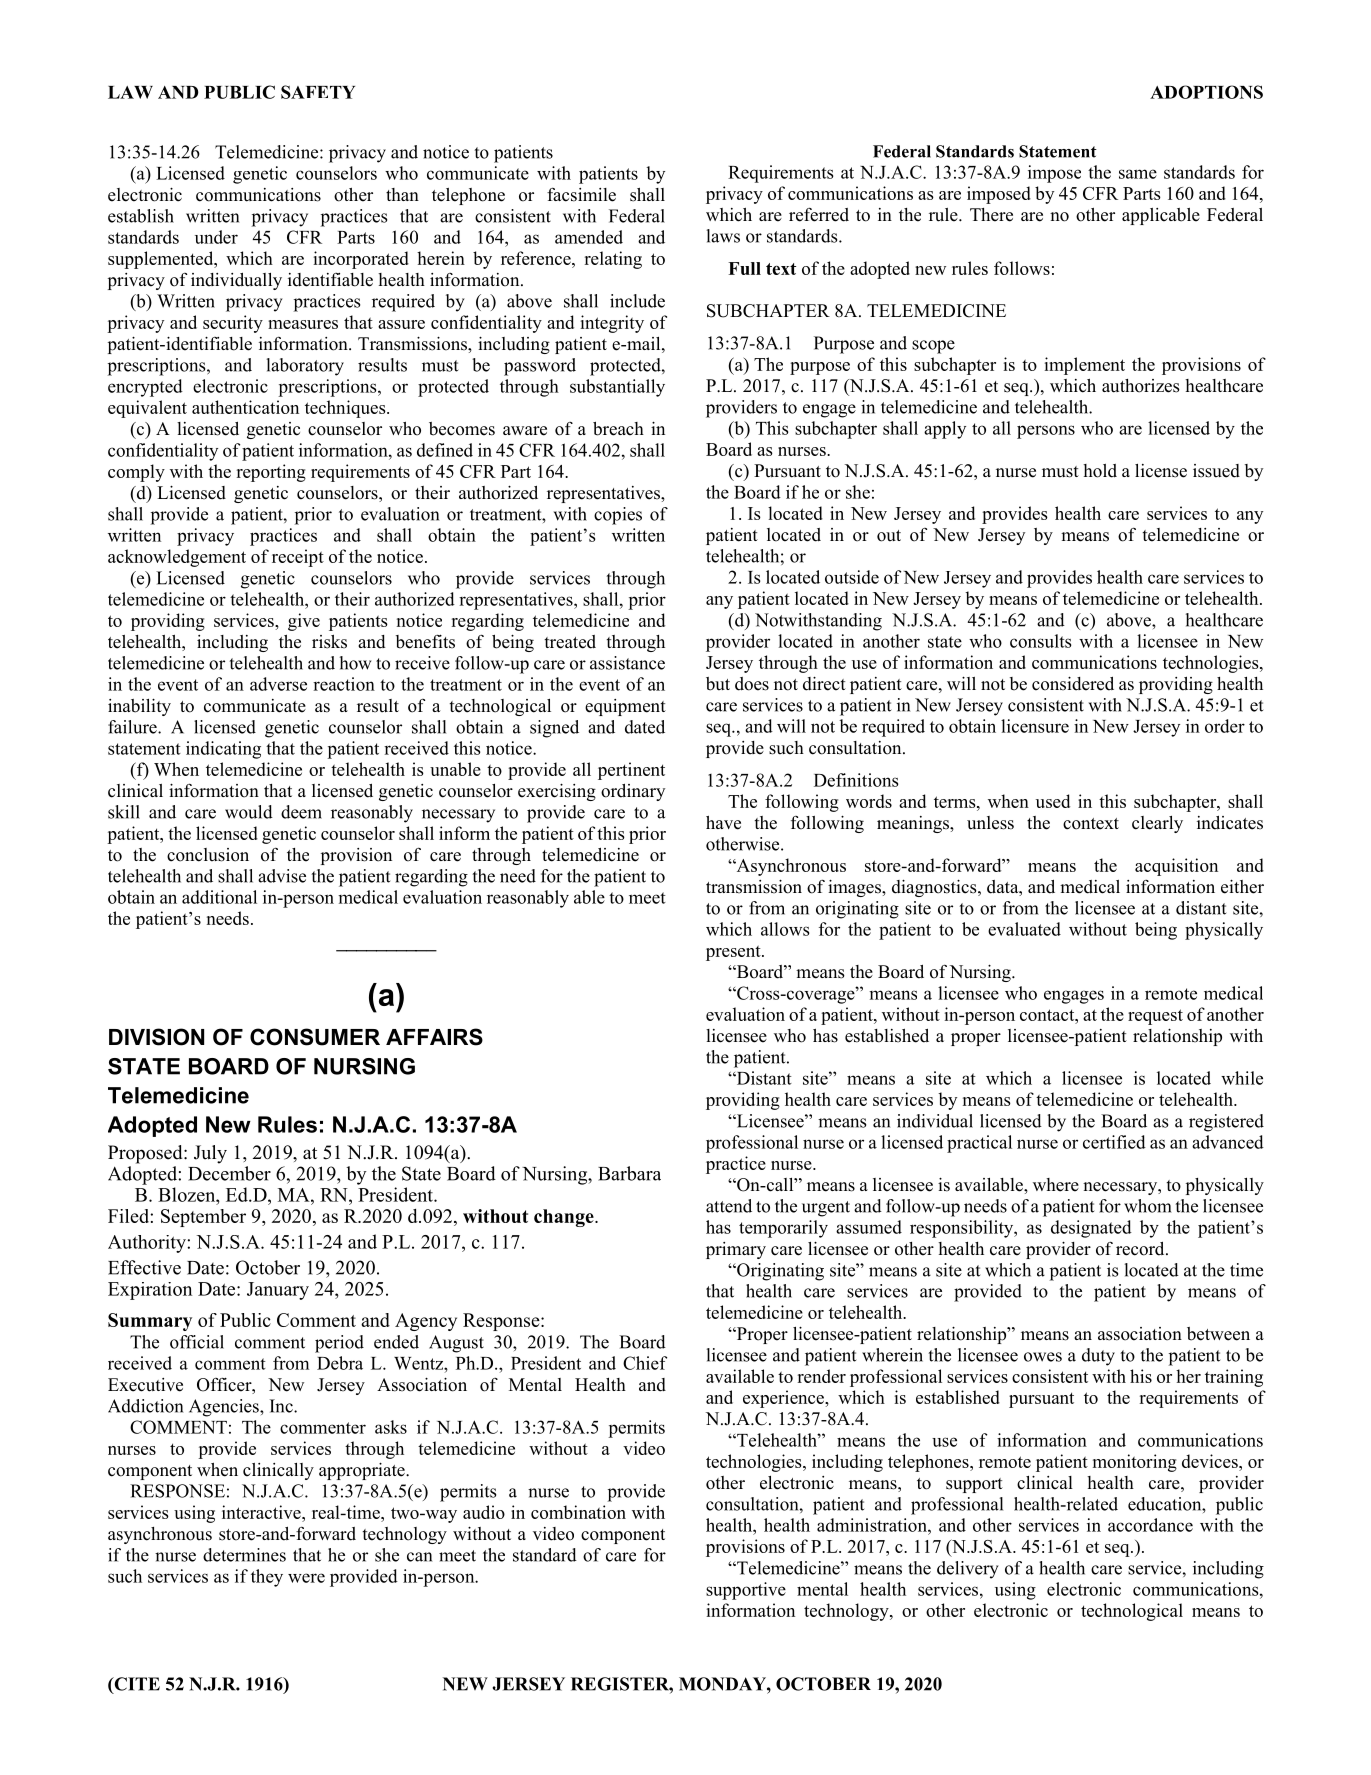 The height and width of the screenshot is (1775, 1371). What do you see at coordinates (578, 1512) in the screenshot?
I see `combination` at bounding box center [578, 1512].
